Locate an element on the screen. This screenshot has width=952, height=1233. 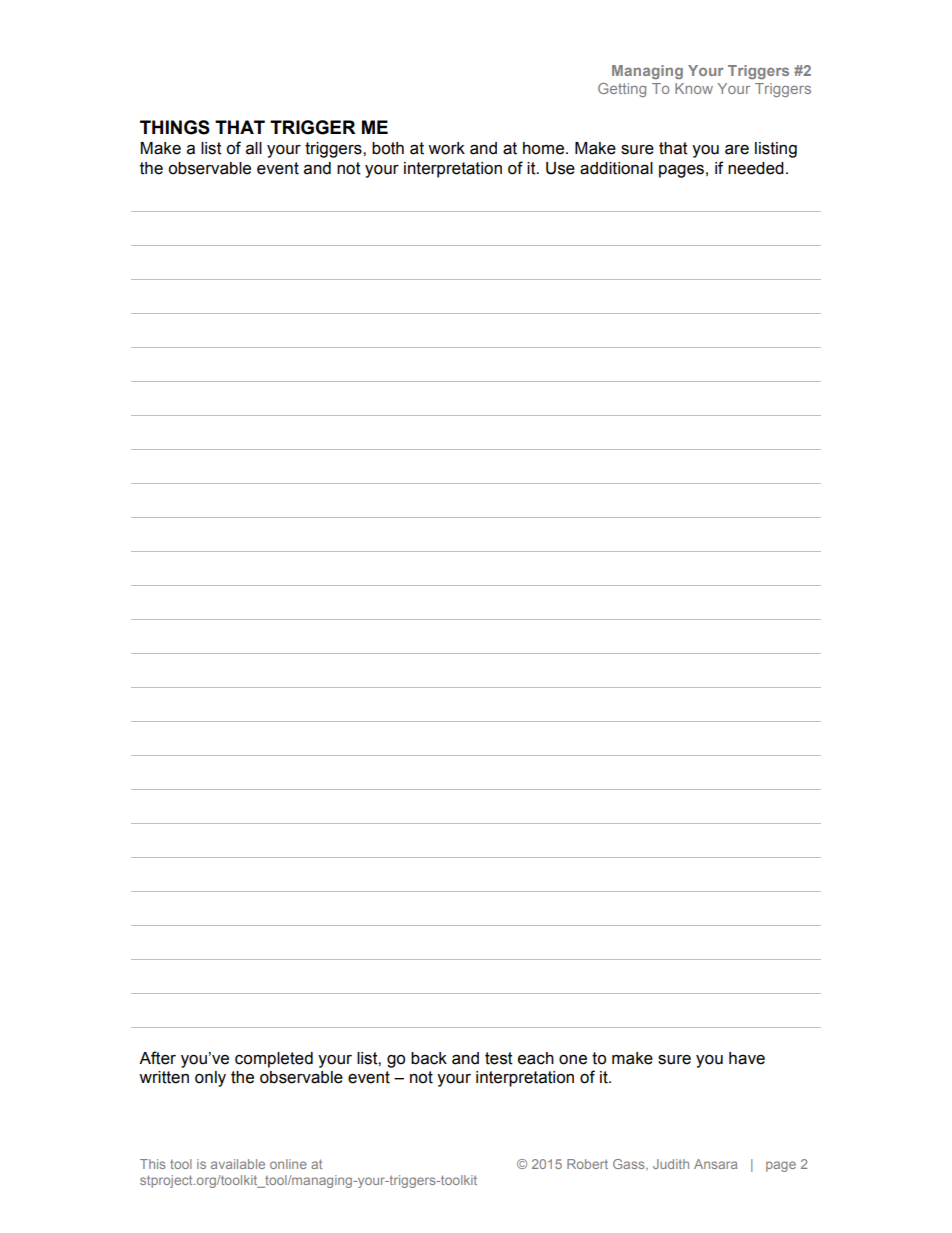
available is located at coordinates (238, 1164).
